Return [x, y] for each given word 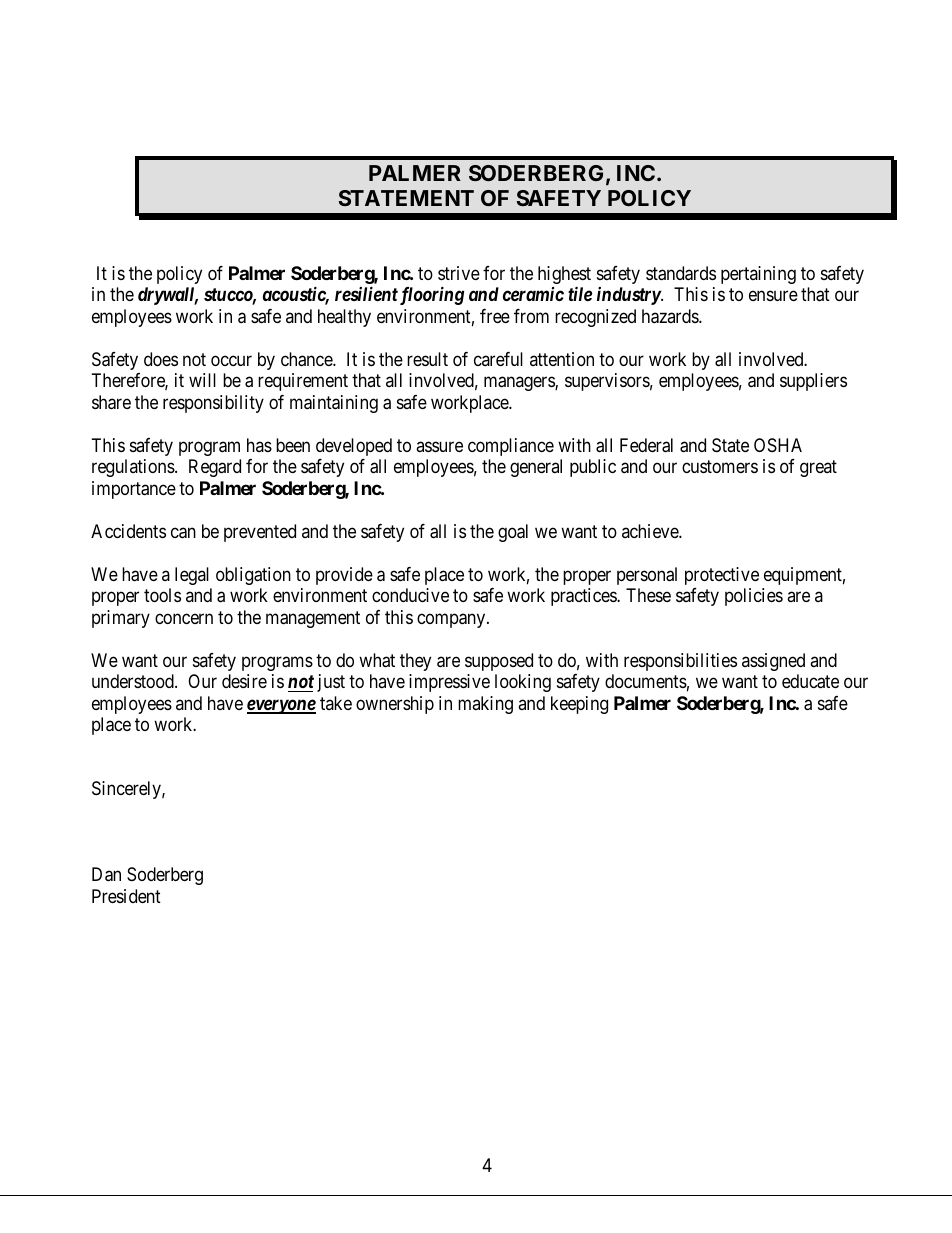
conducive [410, 595]
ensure [773, 296]
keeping [579, 705]
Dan [106, 874]
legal [192, 576]
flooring [430, 295]
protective [722, 576]
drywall [168, 296]
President [126, 896]
